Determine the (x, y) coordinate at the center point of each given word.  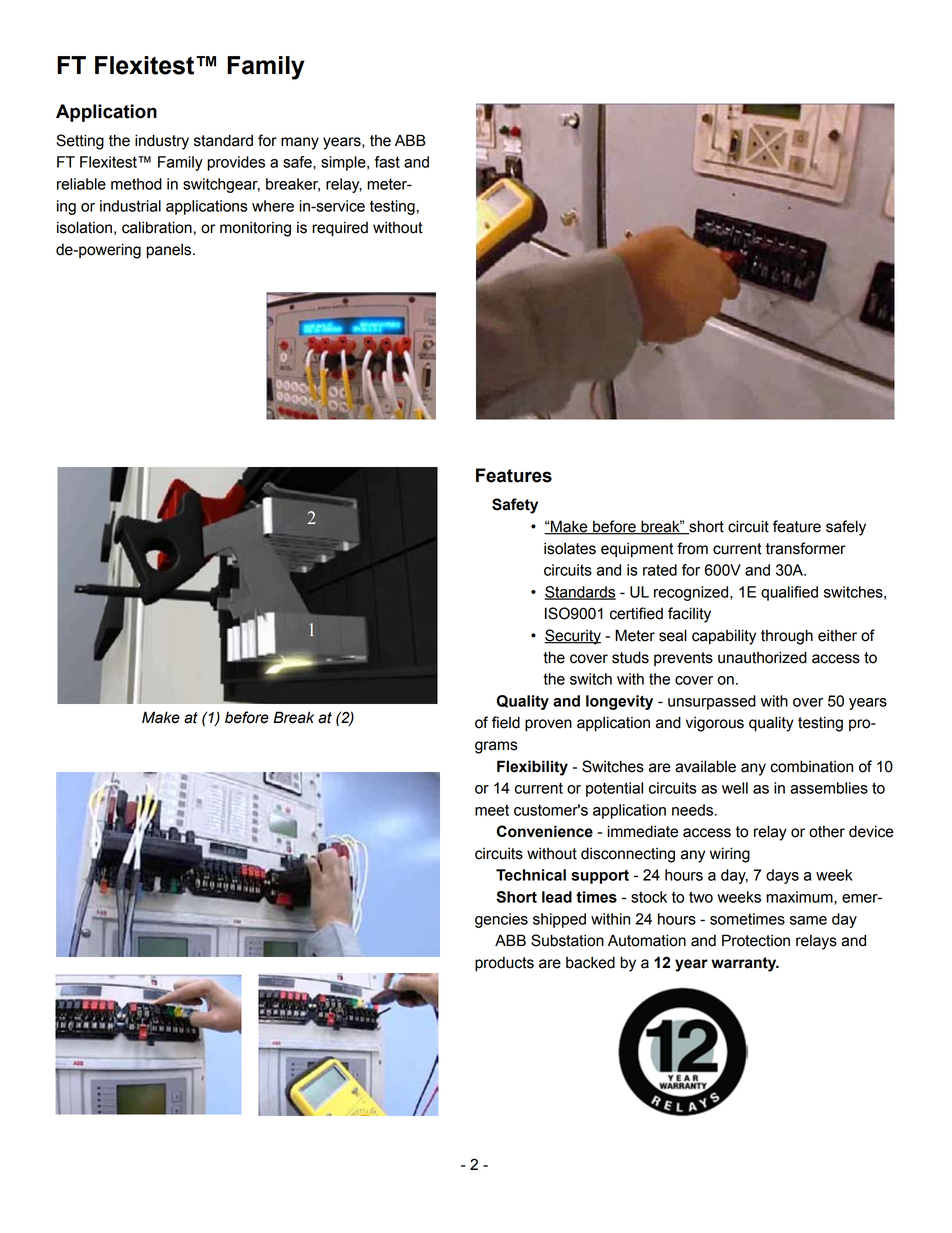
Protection (756, 940)
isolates (570, 548)
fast (387, 162)
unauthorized (762, 657)
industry (162, 142)
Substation (567, 940)
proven (548, 725)
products (504, 964)
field (506, 722)
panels (170, 251)
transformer (806, 548)
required (340, 229)
